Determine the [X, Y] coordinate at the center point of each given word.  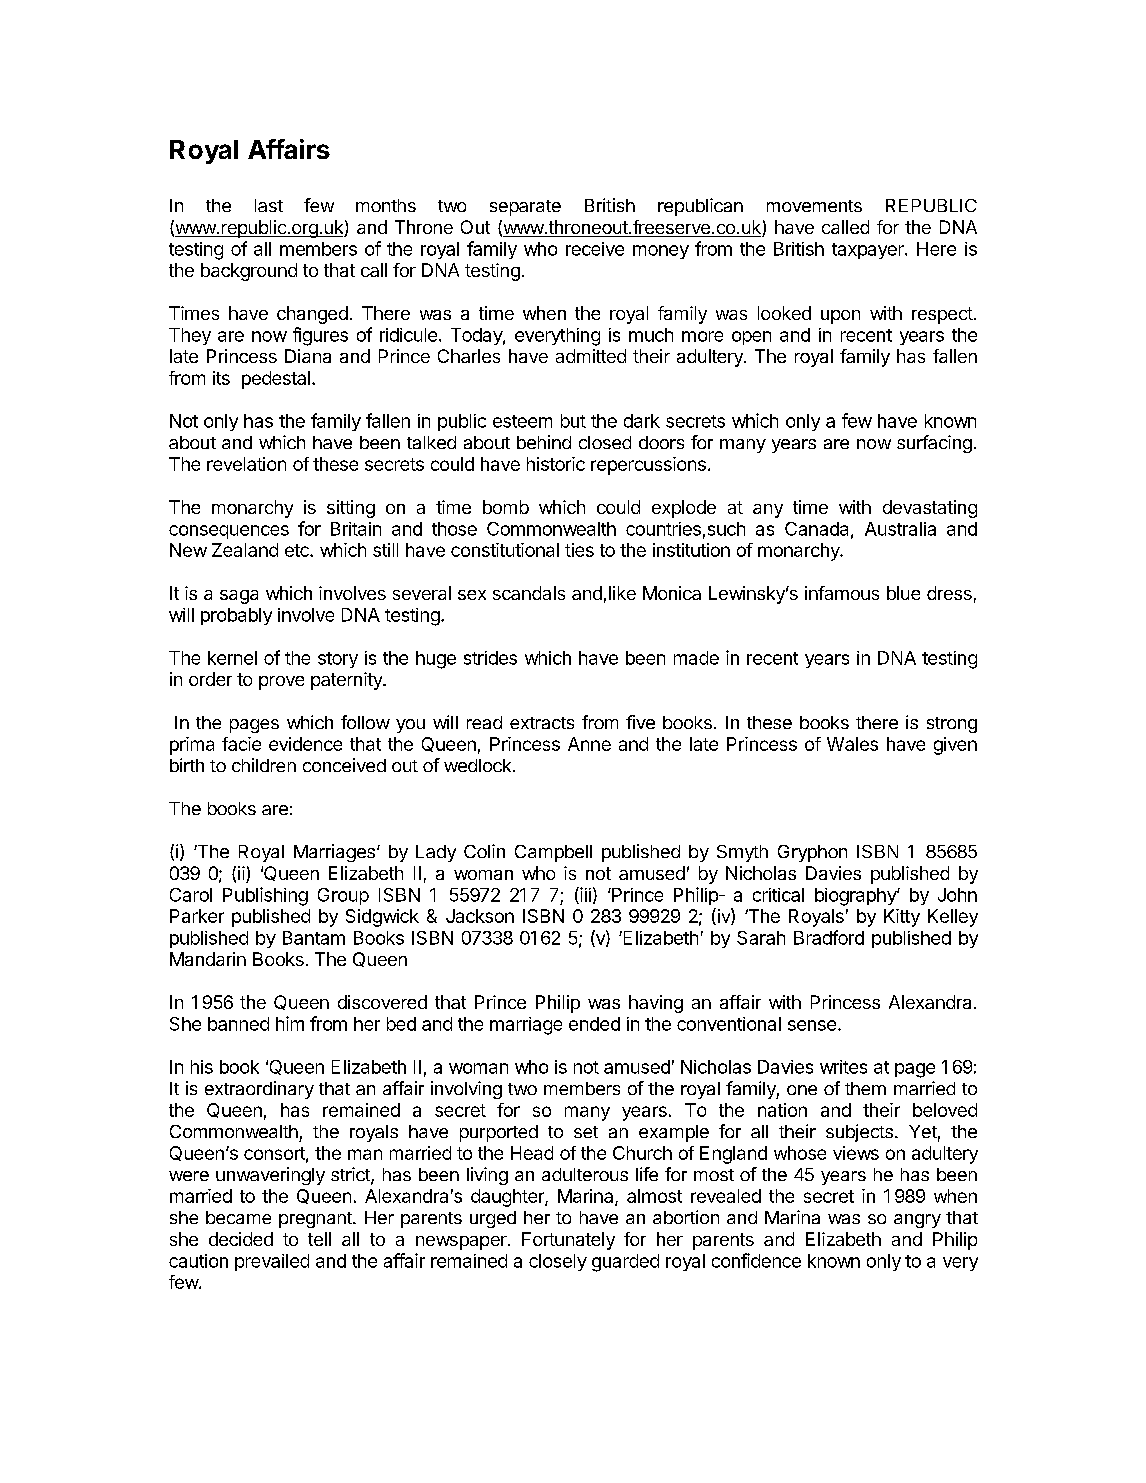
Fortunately [568, 1241]
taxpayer [869, 251]
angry [917, 1221]
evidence [305, 744]
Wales [852, 744]
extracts [542, 723]
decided [241, 1239]
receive [595, 249]
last [269, 205]
